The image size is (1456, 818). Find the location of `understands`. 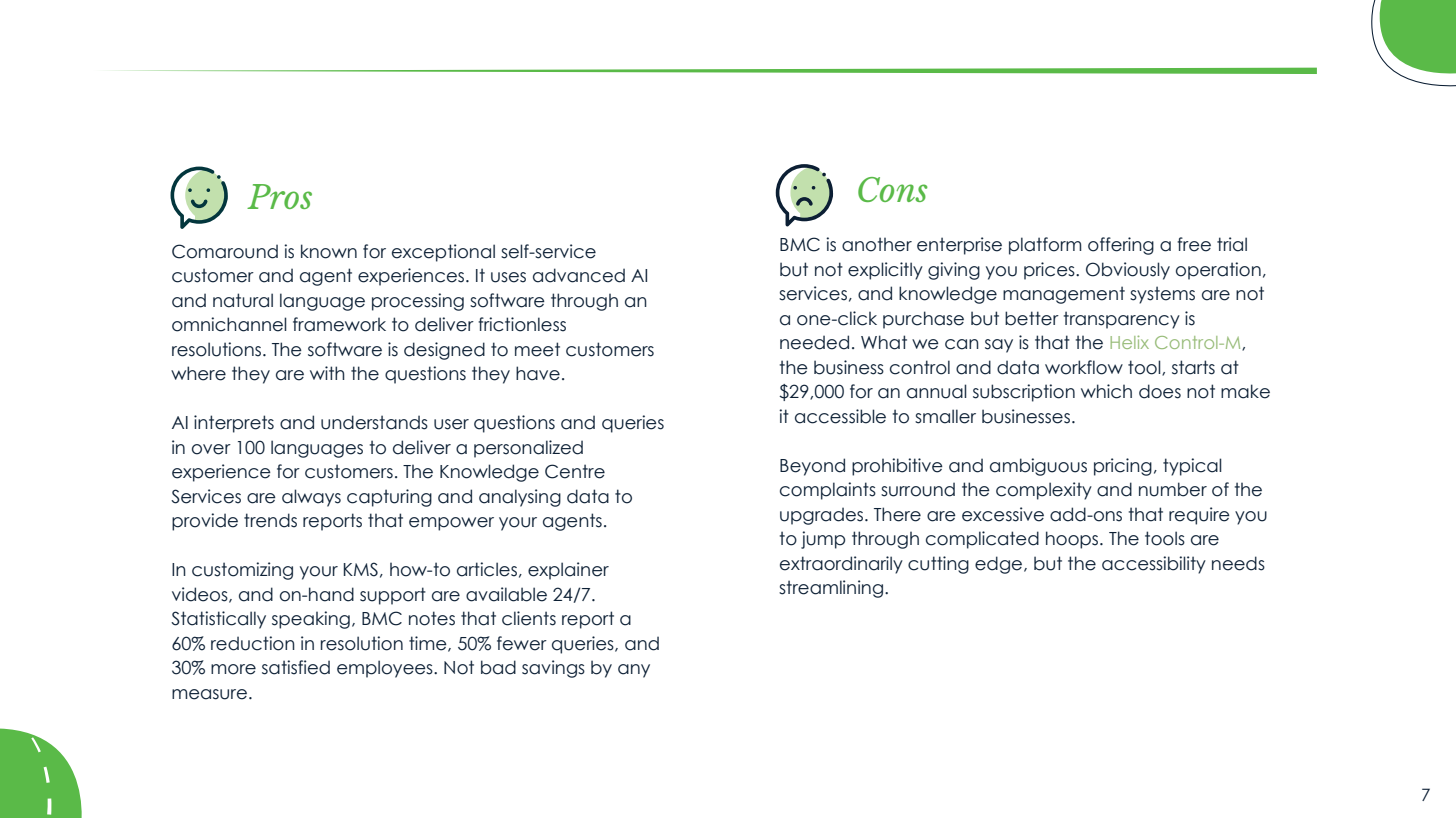

understands is located at coordinates (374, 422).
